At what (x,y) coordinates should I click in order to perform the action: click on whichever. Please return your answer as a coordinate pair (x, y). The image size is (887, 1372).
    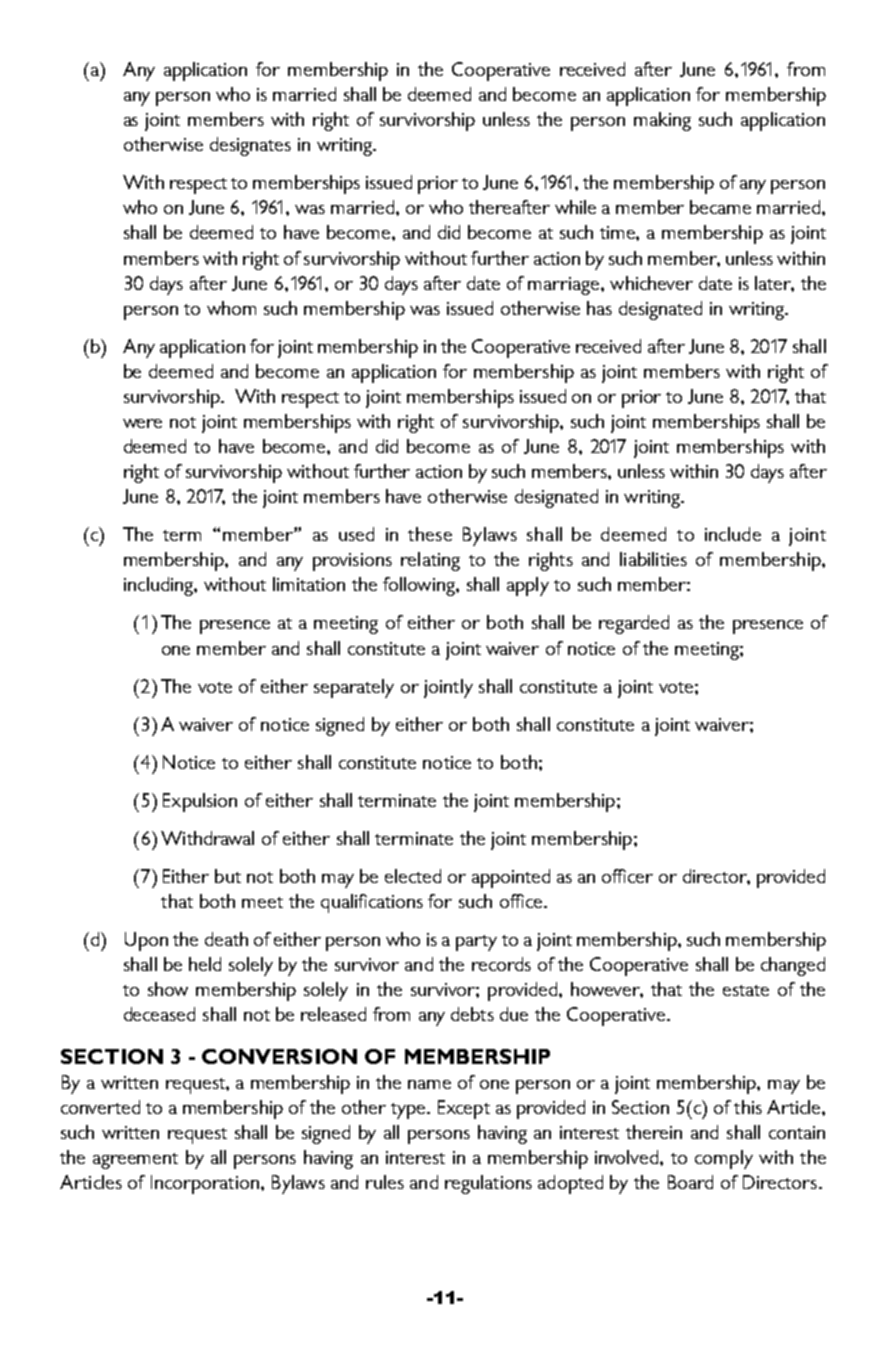
    Looking at the image, I should click on (651, 283).
